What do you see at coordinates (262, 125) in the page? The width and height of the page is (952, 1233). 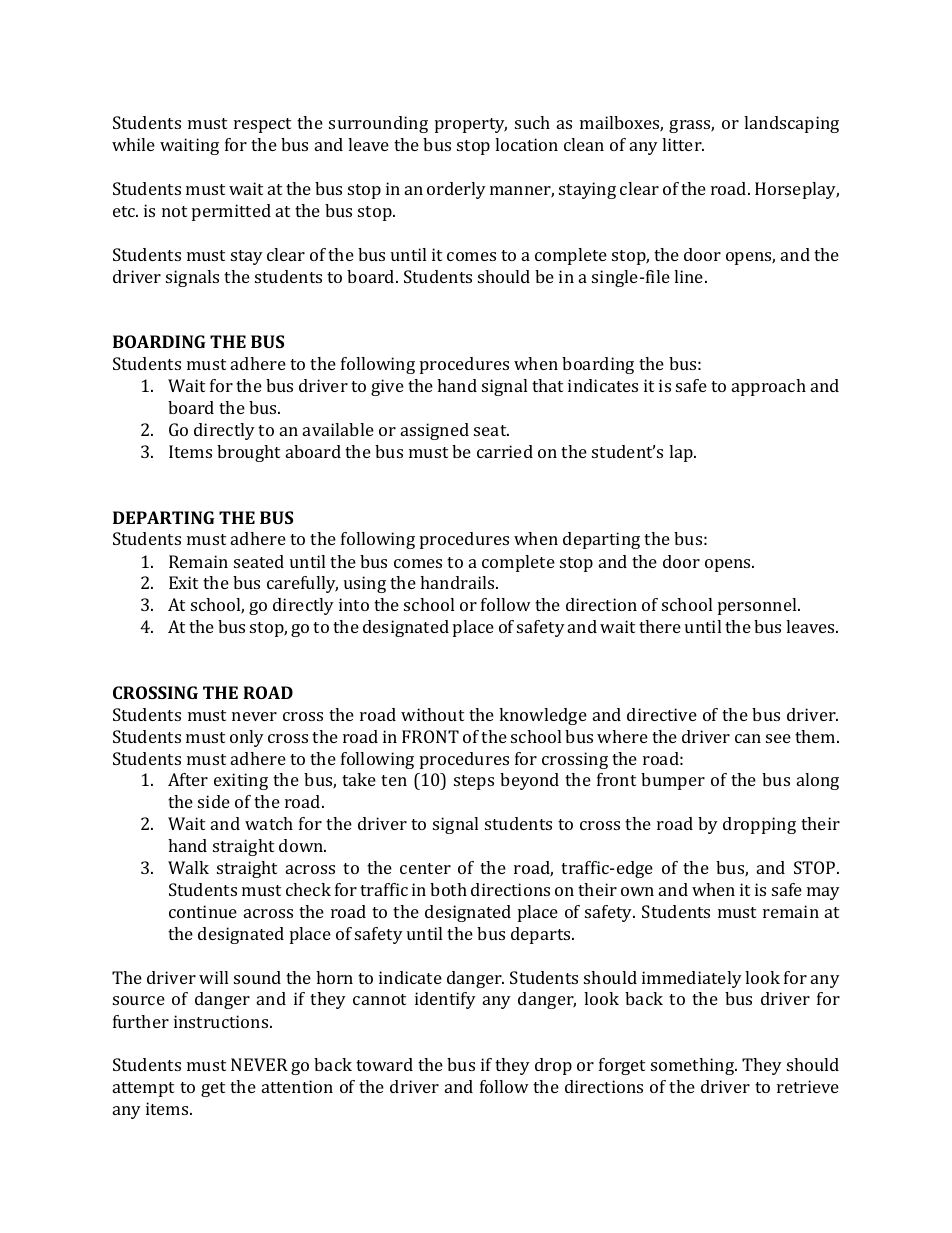 I see `respect` at bounding box center [262, 125].
